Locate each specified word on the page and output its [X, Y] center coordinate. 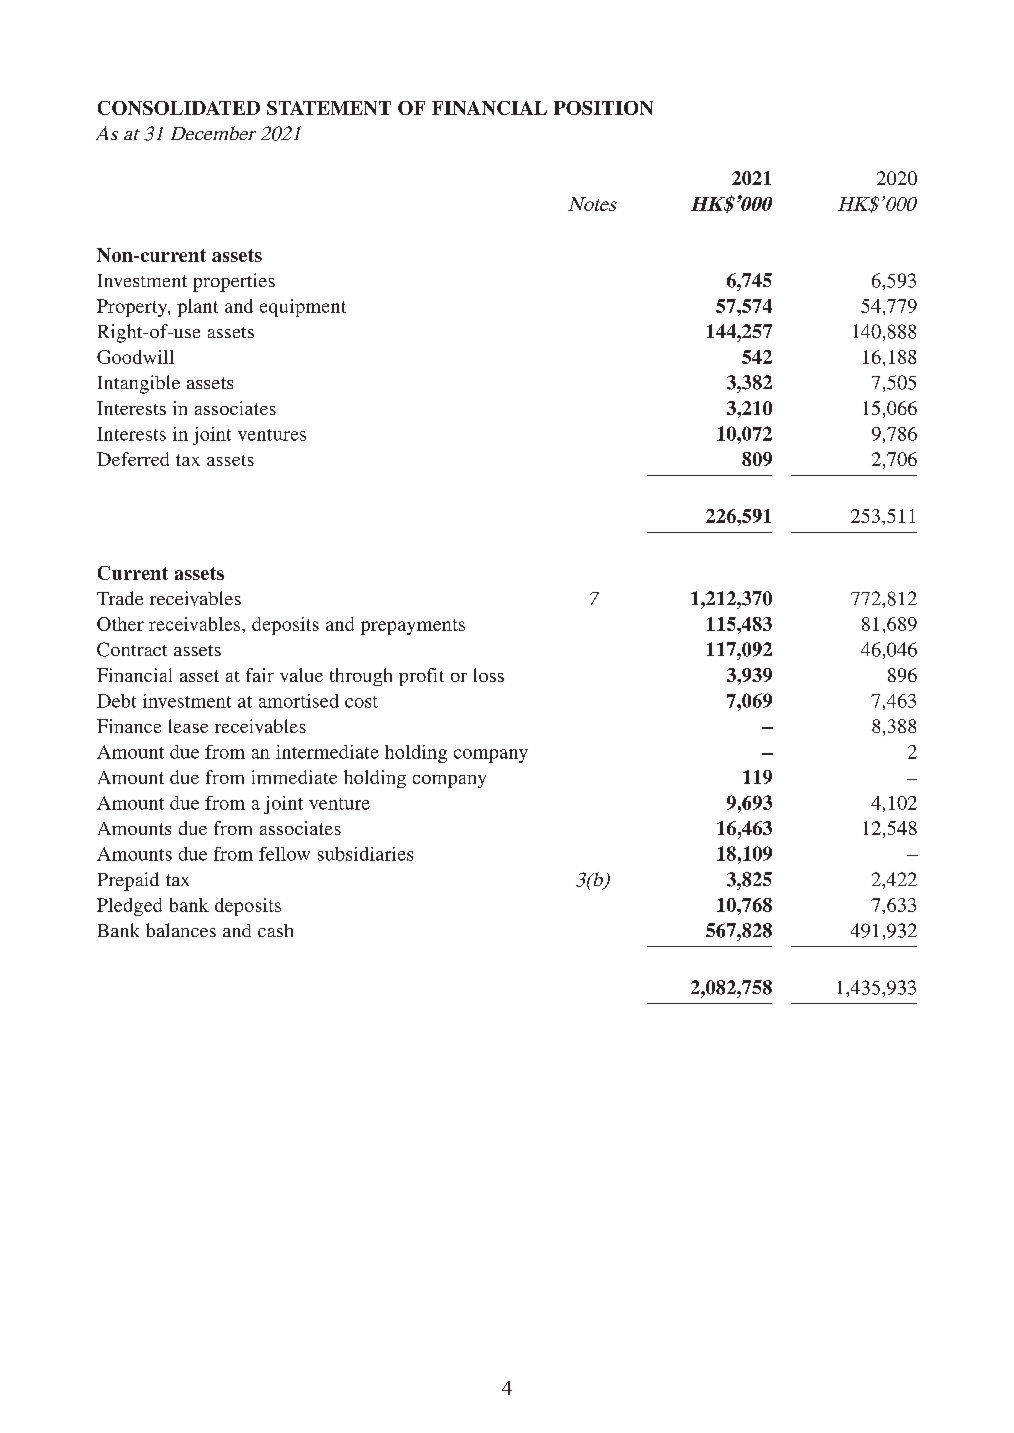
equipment [303, 308]
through [361, 677]
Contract [132, 649]
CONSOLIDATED [179, 108]
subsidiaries [365, 854]
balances [181, 930]
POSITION [603, 108]
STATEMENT [329, 108]
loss [489, 675]
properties [234, 282]
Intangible [139, 384]
